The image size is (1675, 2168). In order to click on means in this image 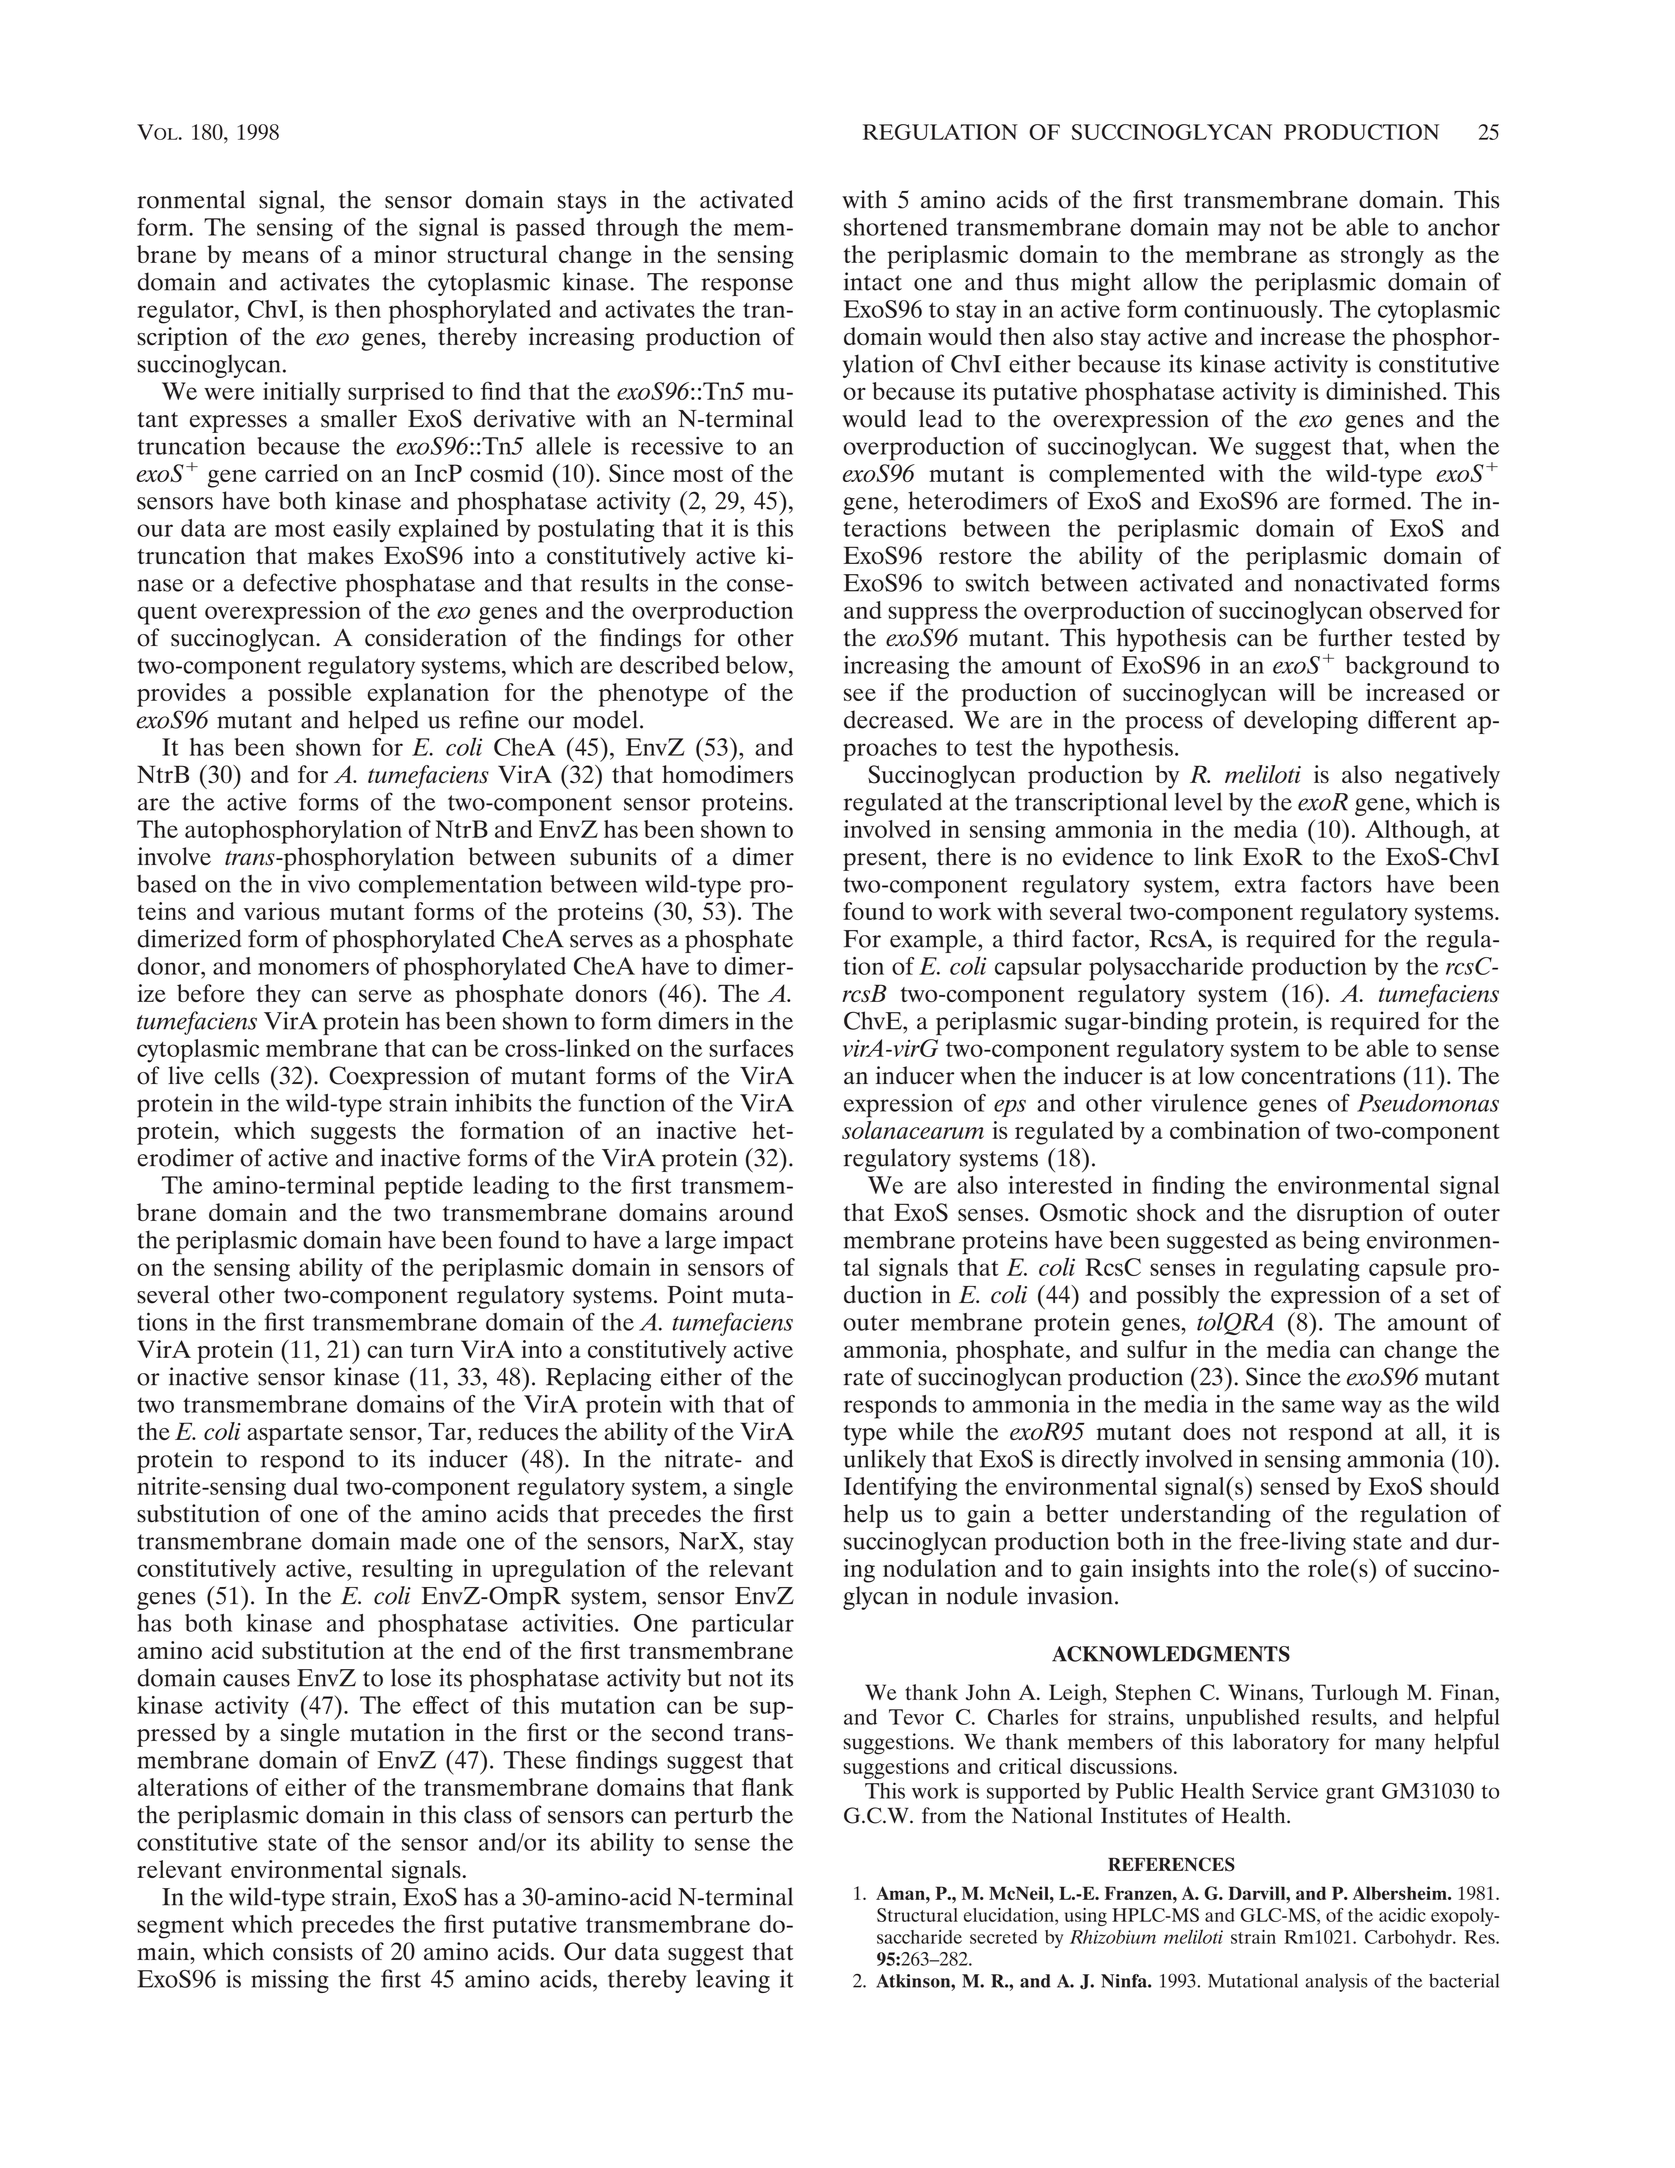, I will do `click(275, 257)`.
